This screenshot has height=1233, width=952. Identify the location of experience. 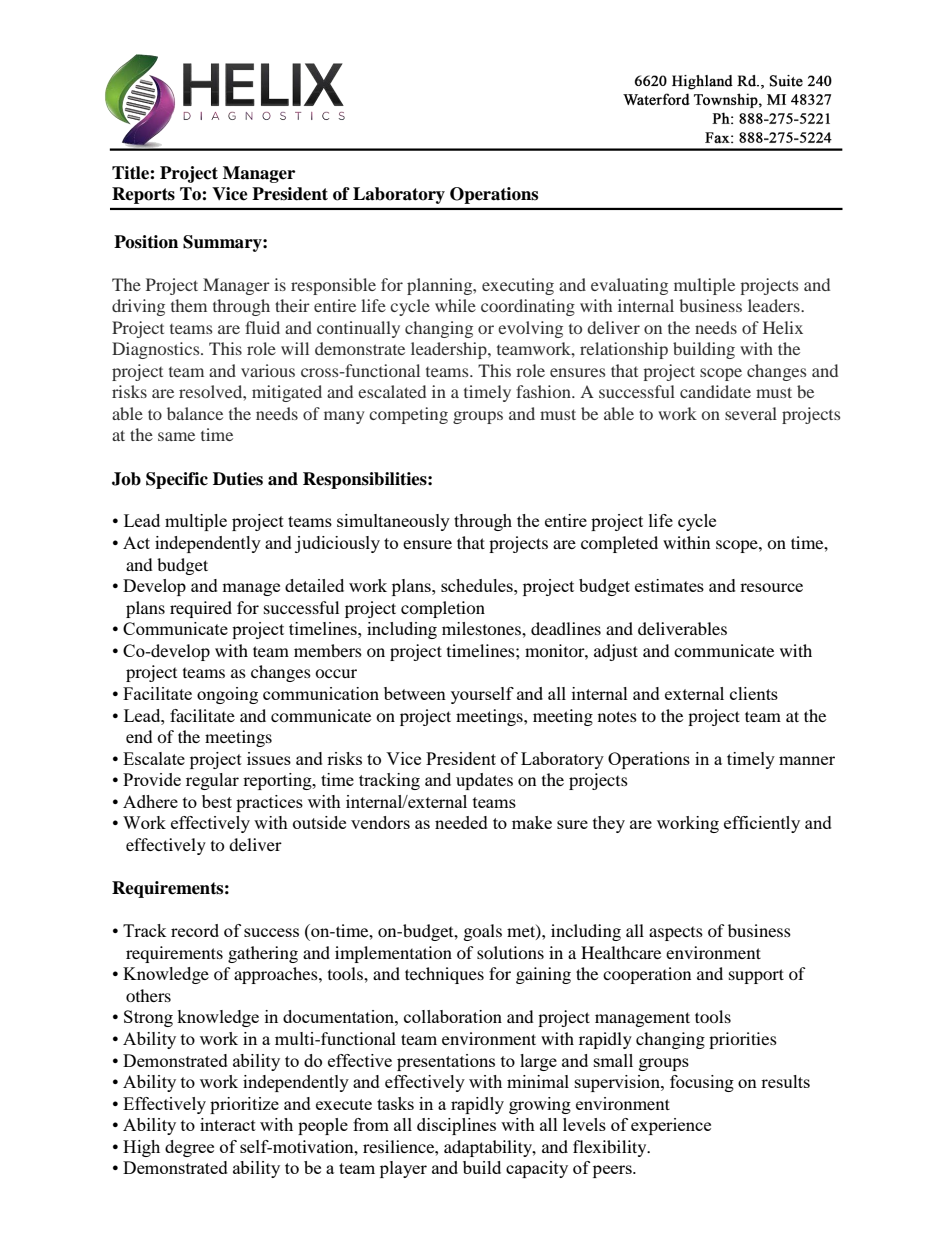
(671, 1126).
